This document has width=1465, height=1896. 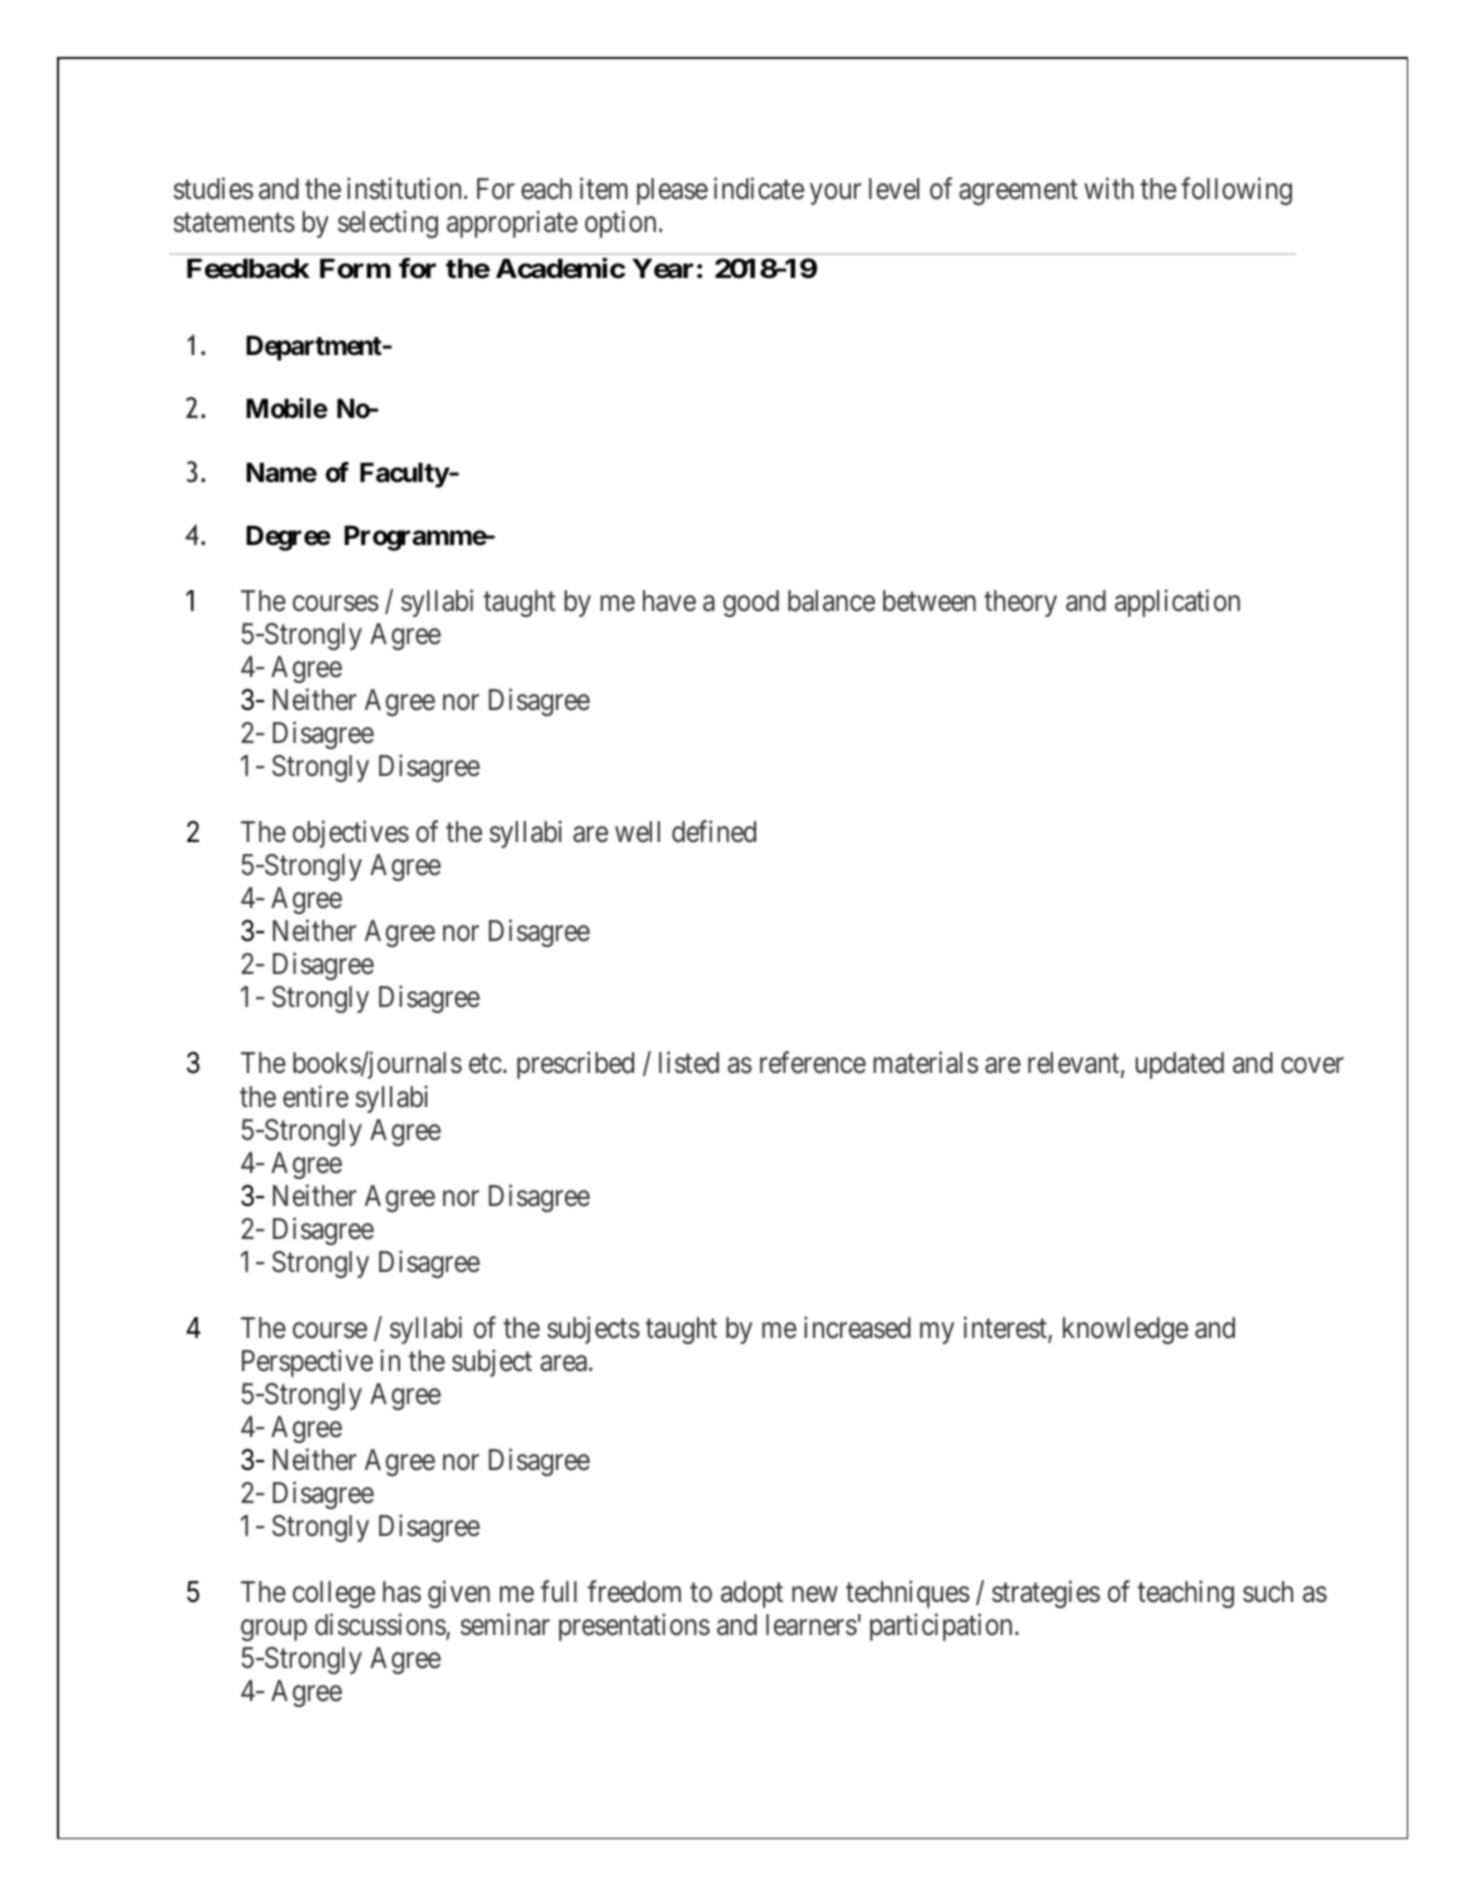 I want to click on college, so click(x=334, y=1594).
